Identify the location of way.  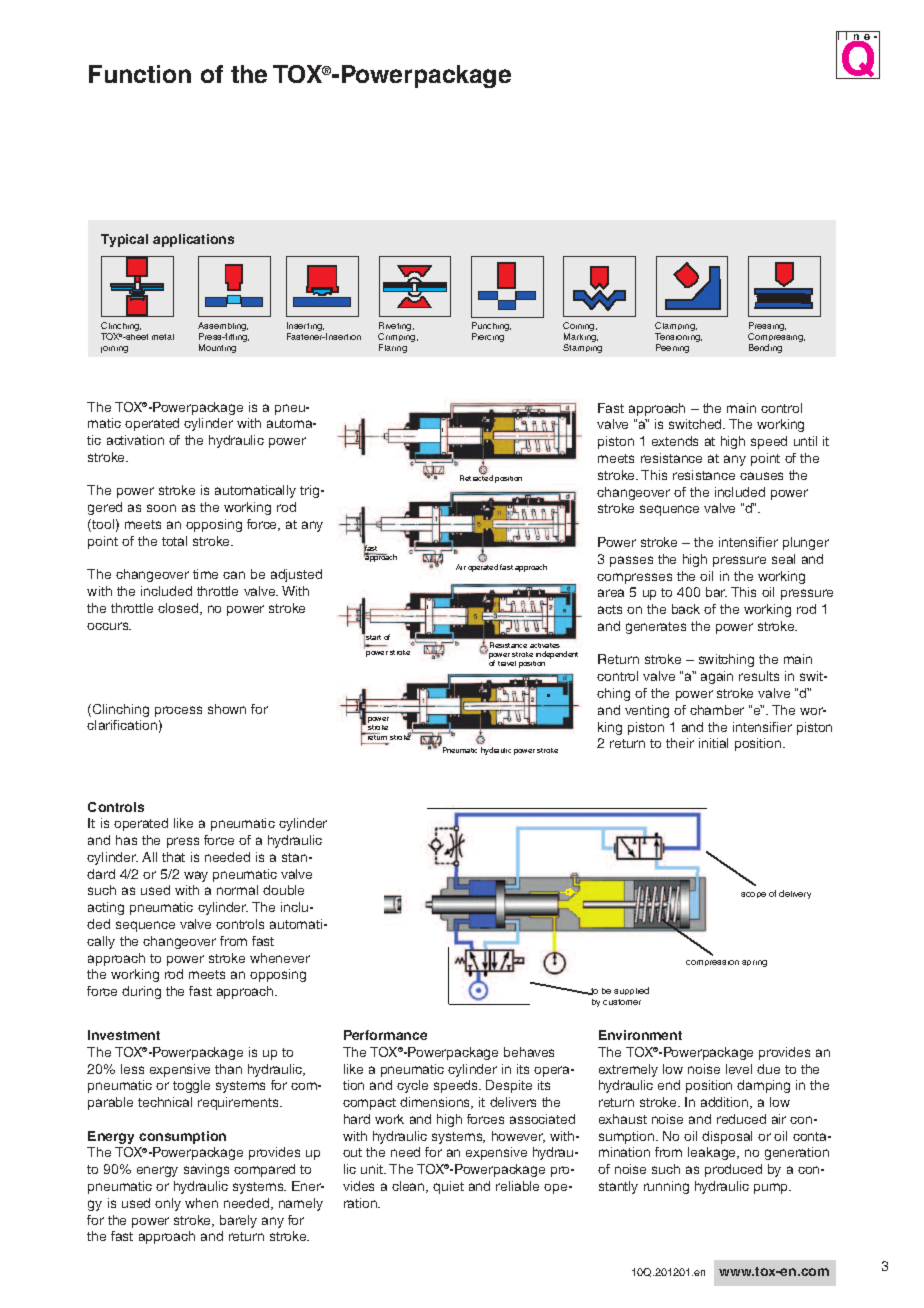
(196, 876).
